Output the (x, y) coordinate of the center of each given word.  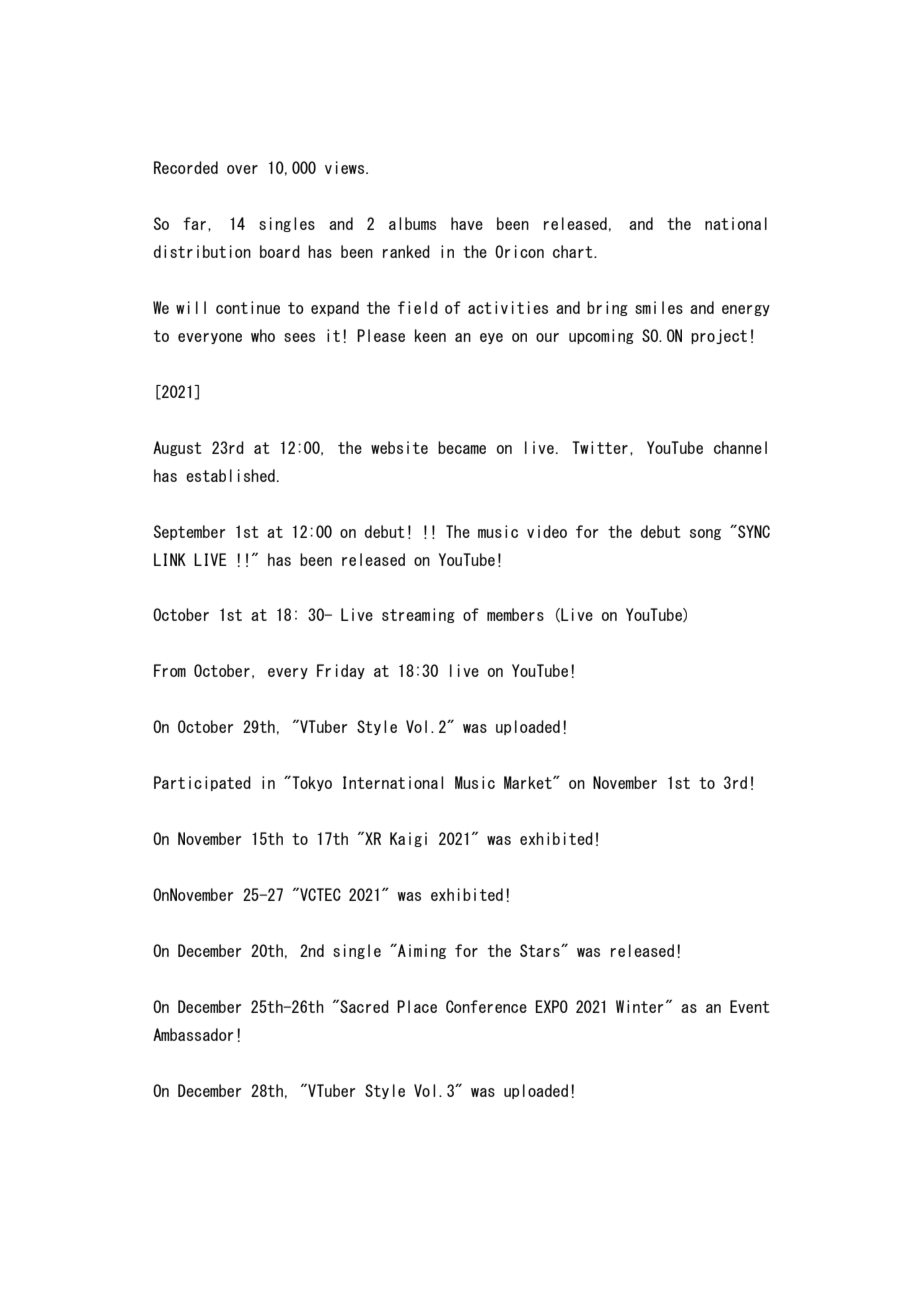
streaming (418, 615)
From (170, 670)
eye (491, 338)
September (189, 532)
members (515, 614)
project (719, 336)
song (705, 534)
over (242, 169)
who (263, 335)
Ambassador (193, 1034)
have (467, 223)
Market (529, 782)
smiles (659, 307)
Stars (541, 950)
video (547, 531)
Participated (202, 783)
